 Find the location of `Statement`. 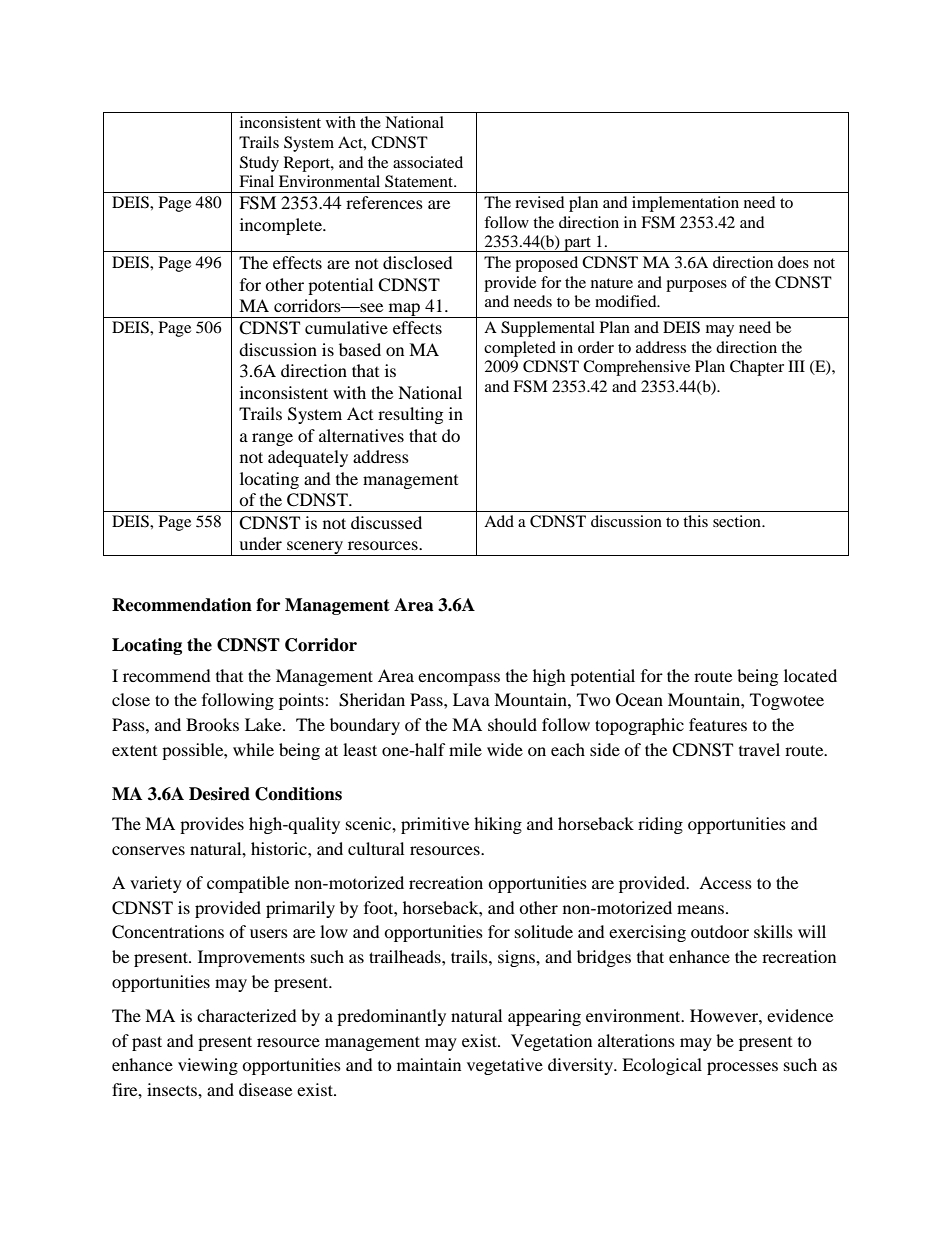

Statement is located at coordinates (420, 181).
